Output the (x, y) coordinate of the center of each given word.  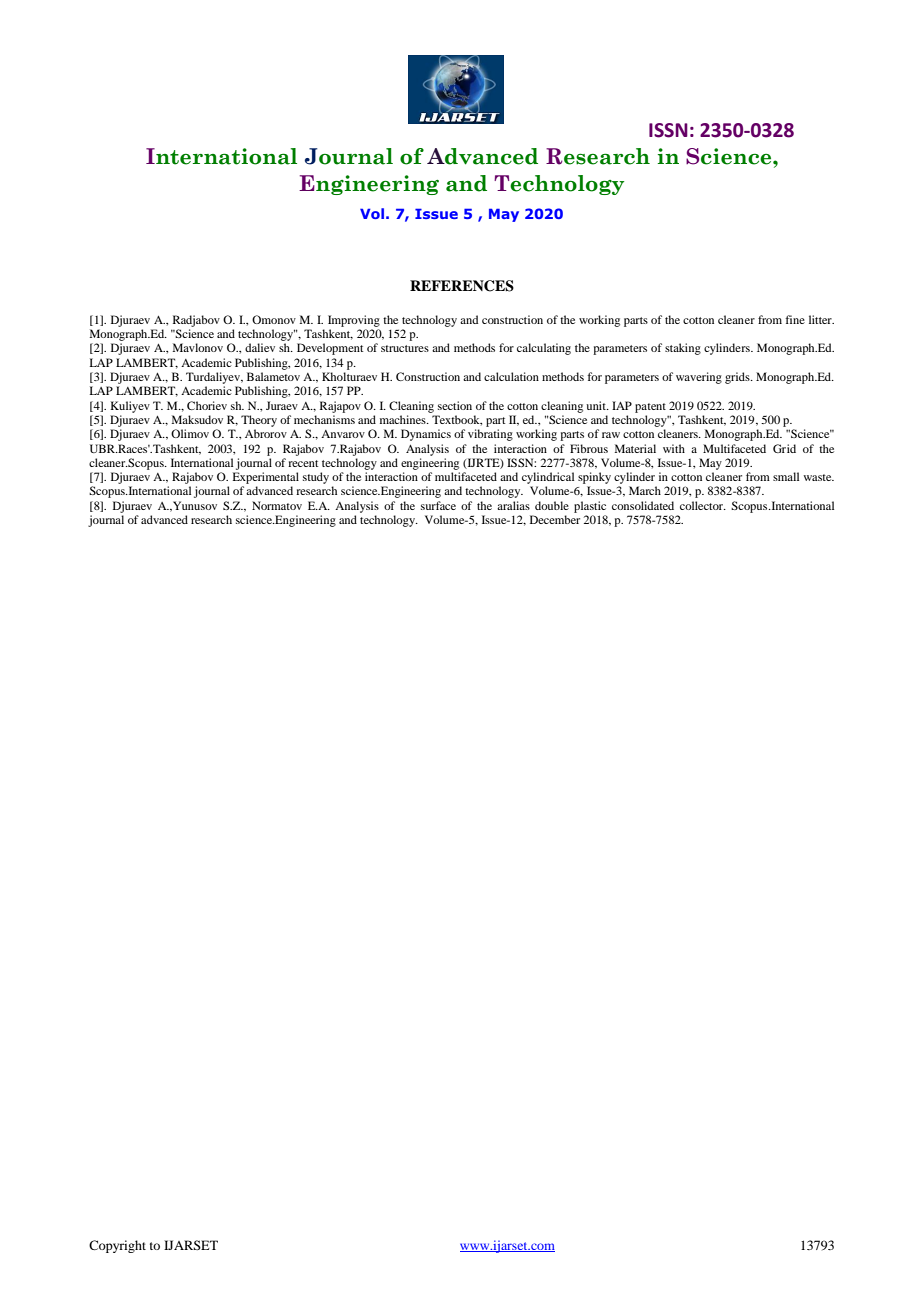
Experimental (266, 478)
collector (703, 505)
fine (795, 319)
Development (330, 349)
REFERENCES (462, 286)
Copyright (117, 1246)
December (555, 519)
